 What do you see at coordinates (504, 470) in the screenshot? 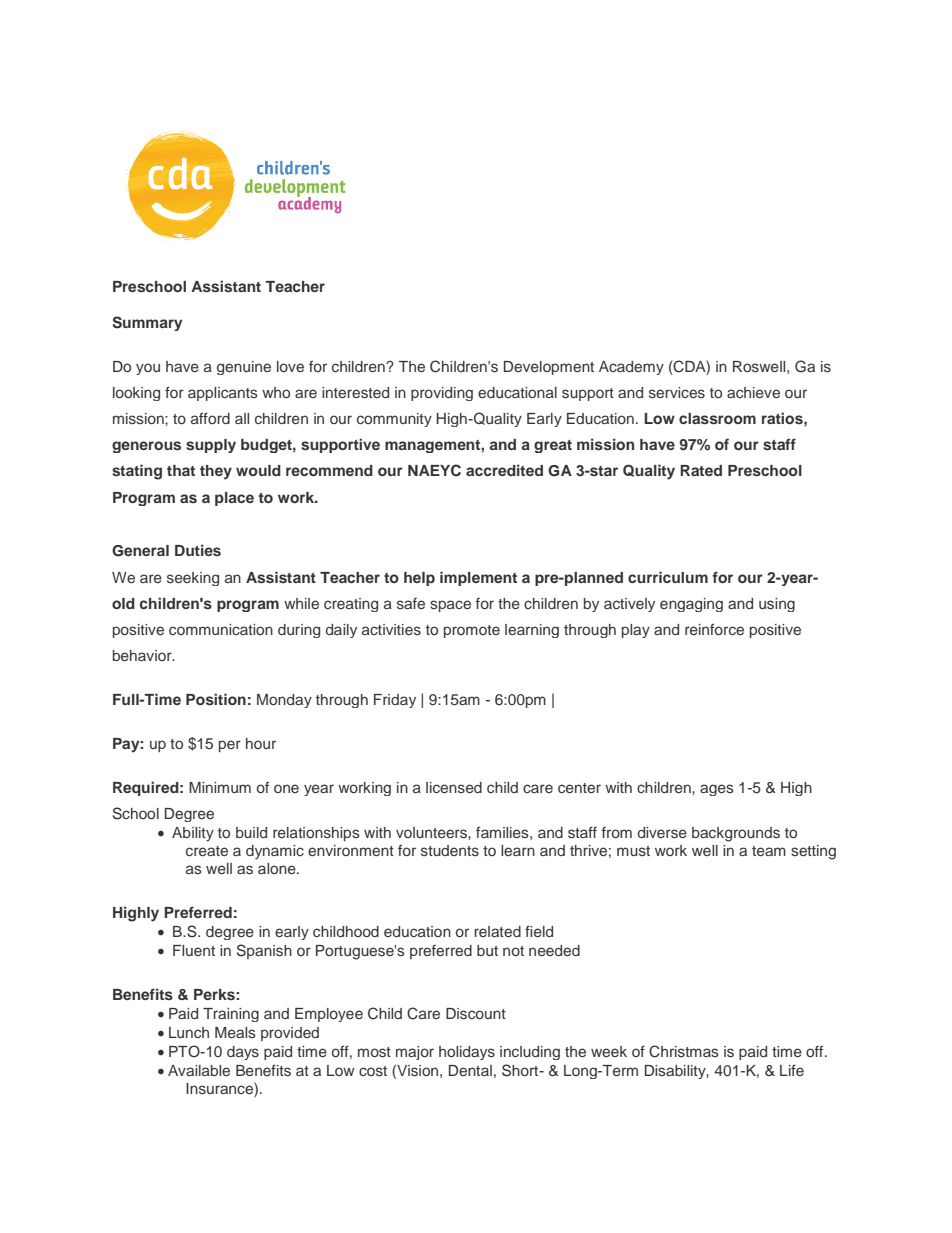
I see `accredited` at bounding box center [504, 470].
